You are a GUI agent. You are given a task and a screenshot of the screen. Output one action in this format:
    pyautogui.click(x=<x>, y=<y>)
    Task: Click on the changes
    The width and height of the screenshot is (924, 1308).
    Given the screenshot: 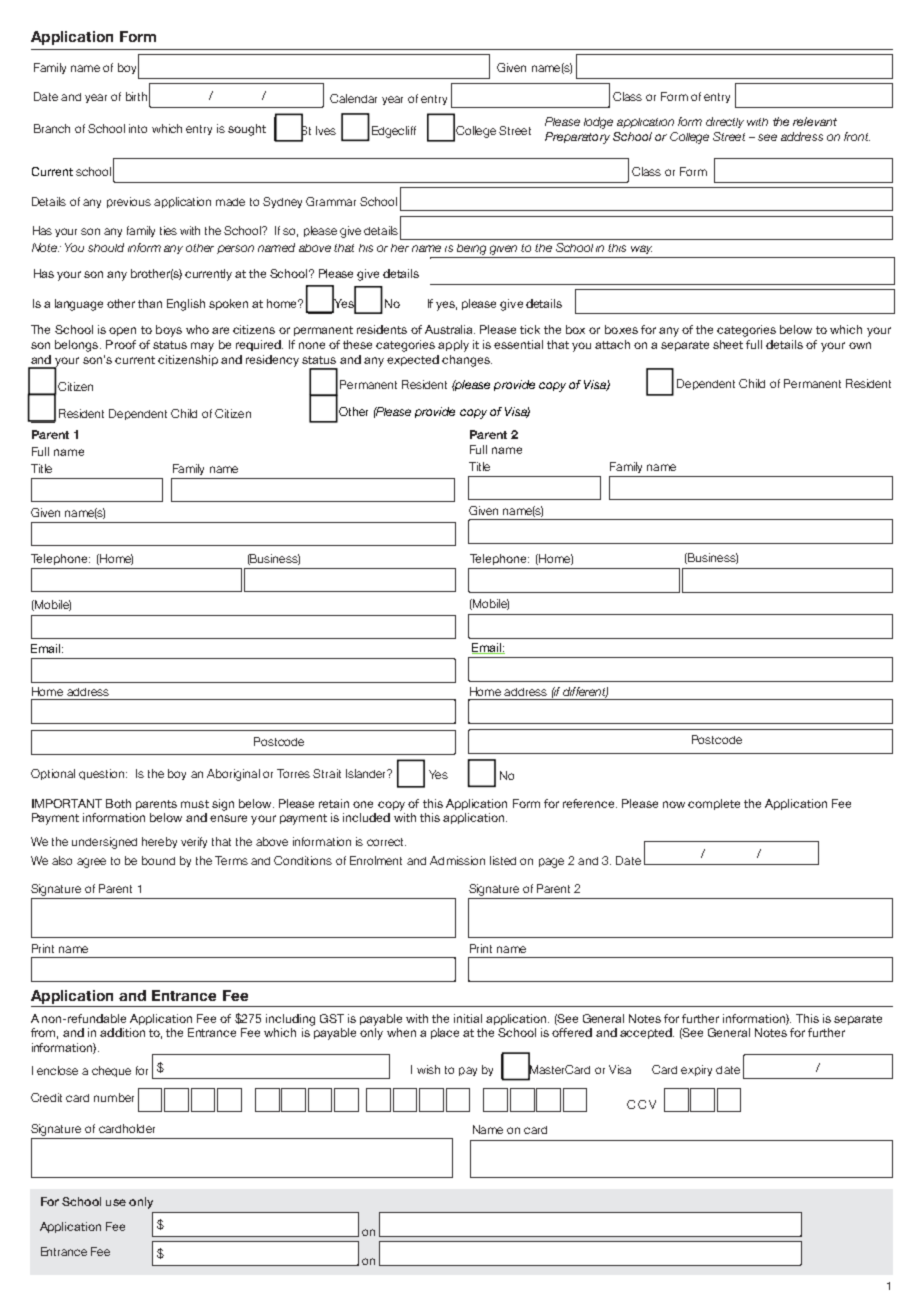 What is the action you would take?
    pyautogui.click(x=467, y=361)
